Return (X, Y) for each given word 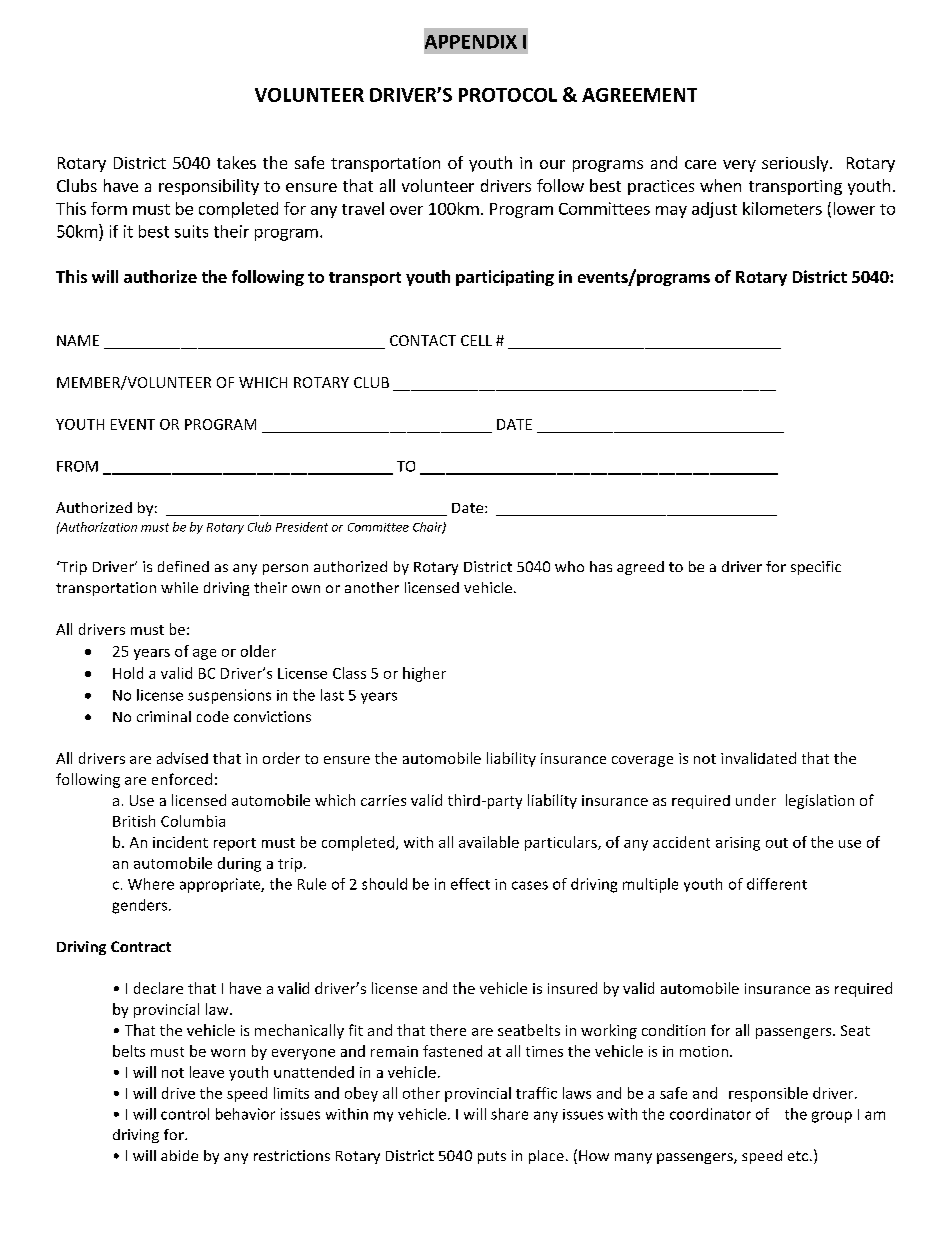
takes (236, 162)
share (509, 1114)
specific (816, 568)
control (185, 1114)
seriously (796, 164)
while (179, 587)
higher (424, 674)
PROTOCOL (508, 95)
